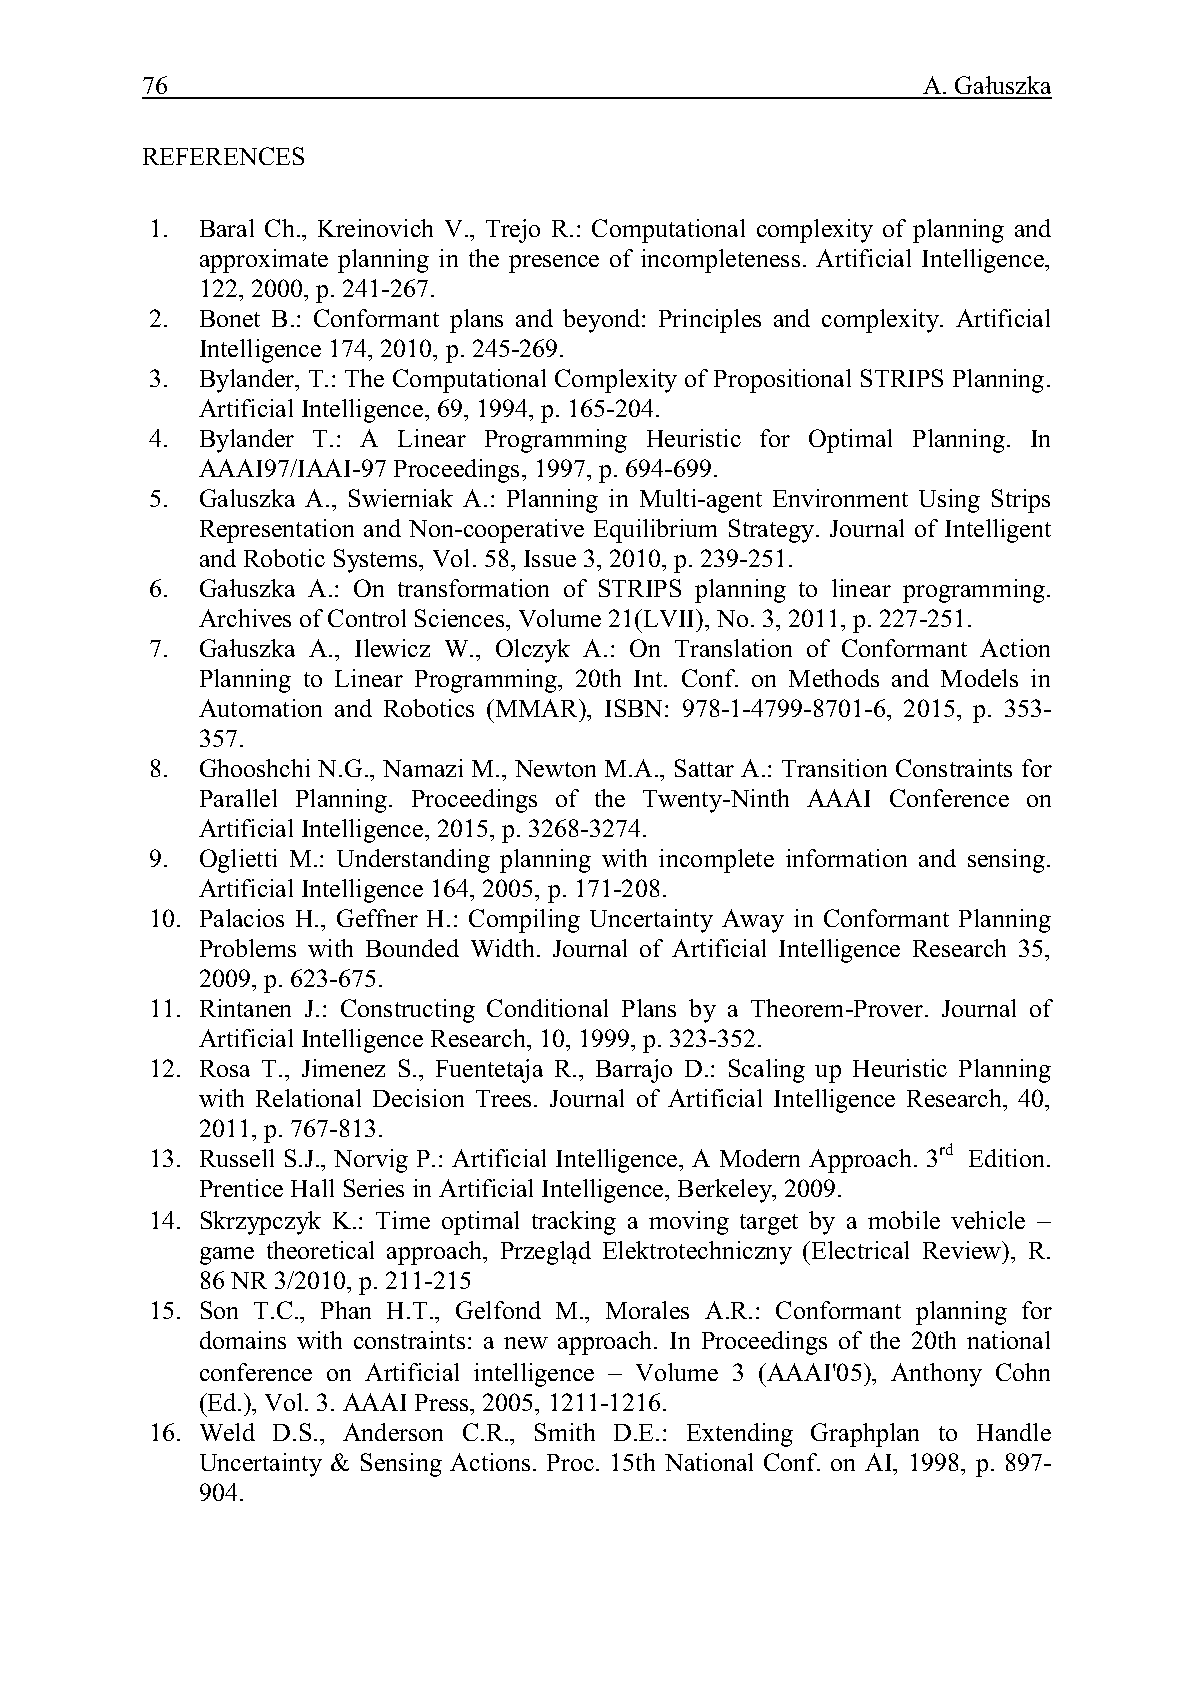 The width and height of the screenshot is (1194, 1689). What do you see at coordinates (936, 1375) in the screenshot?
I see `Anthony` at bounding box center [936, 1375].
